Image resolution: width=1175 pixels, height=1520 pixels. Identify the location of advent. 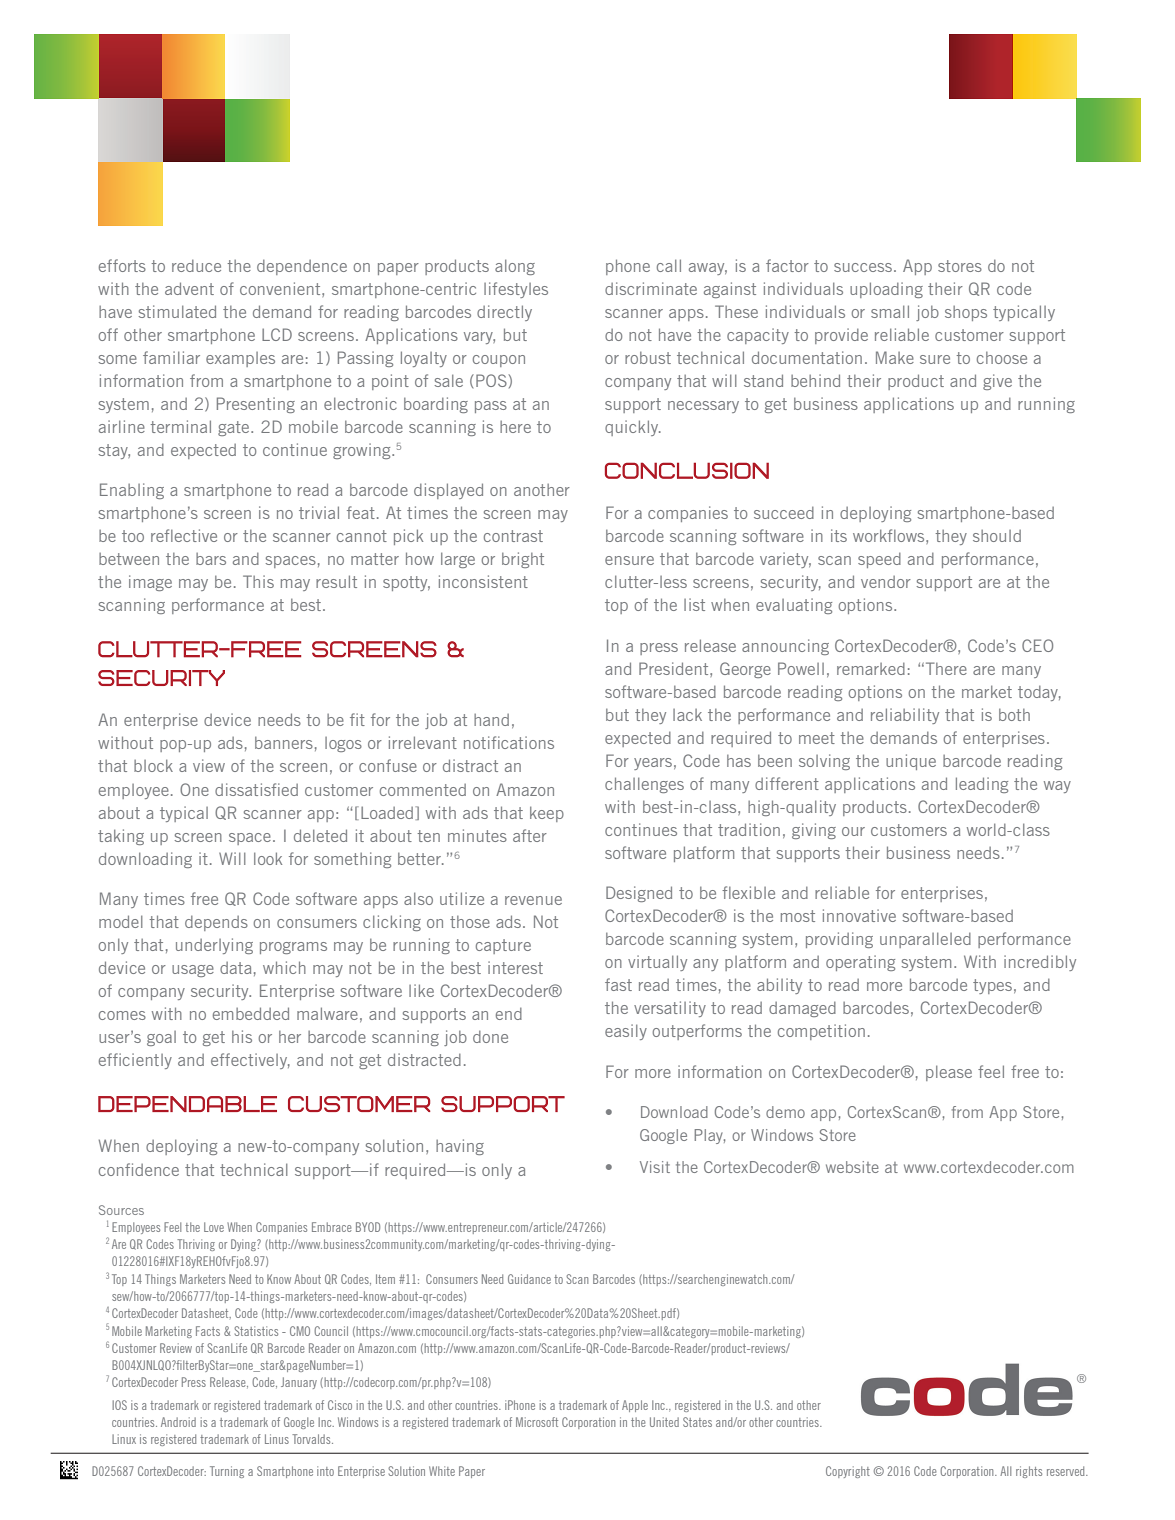
(189, 288).
